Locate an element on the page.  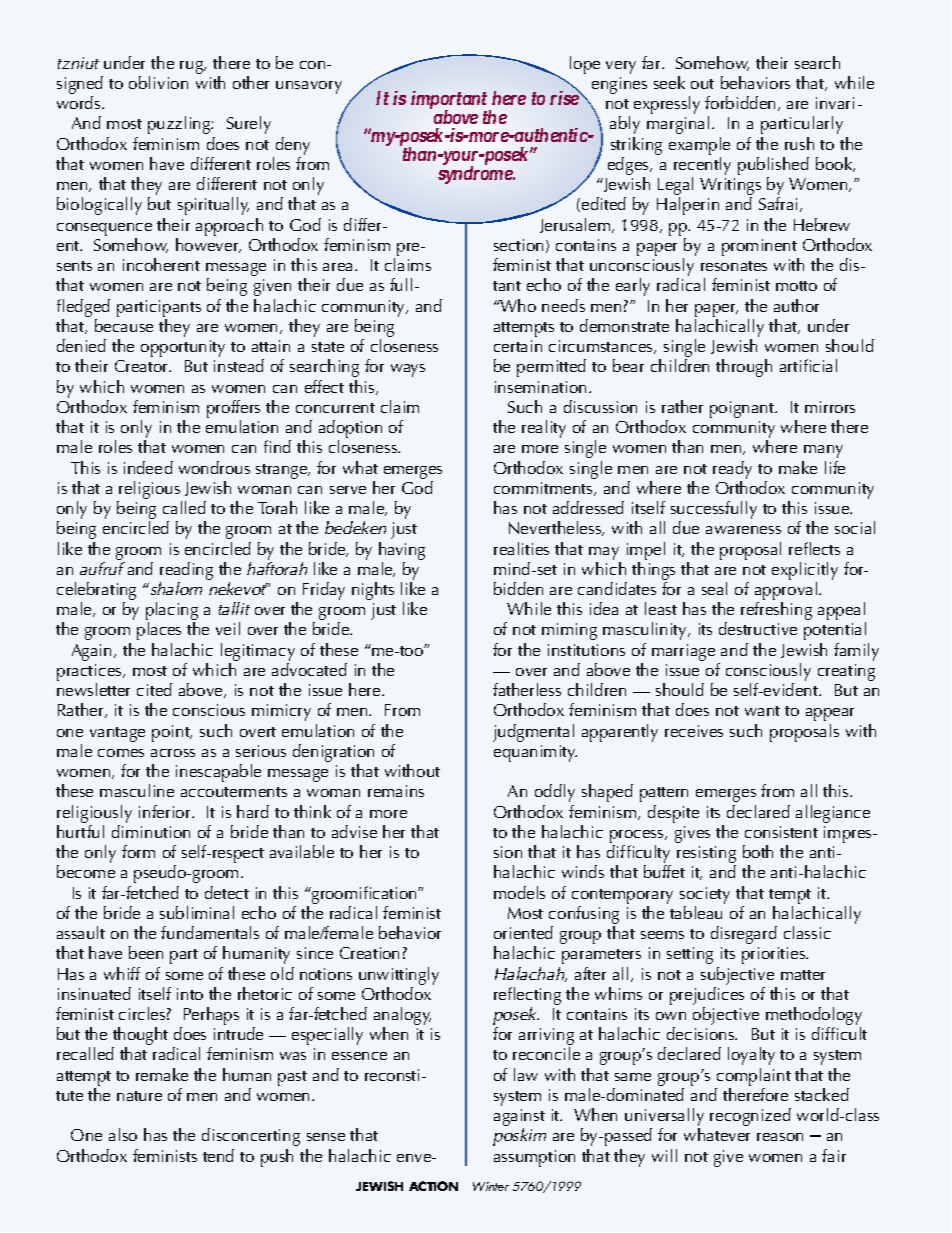
rise is located at coordinates (565, 97).
